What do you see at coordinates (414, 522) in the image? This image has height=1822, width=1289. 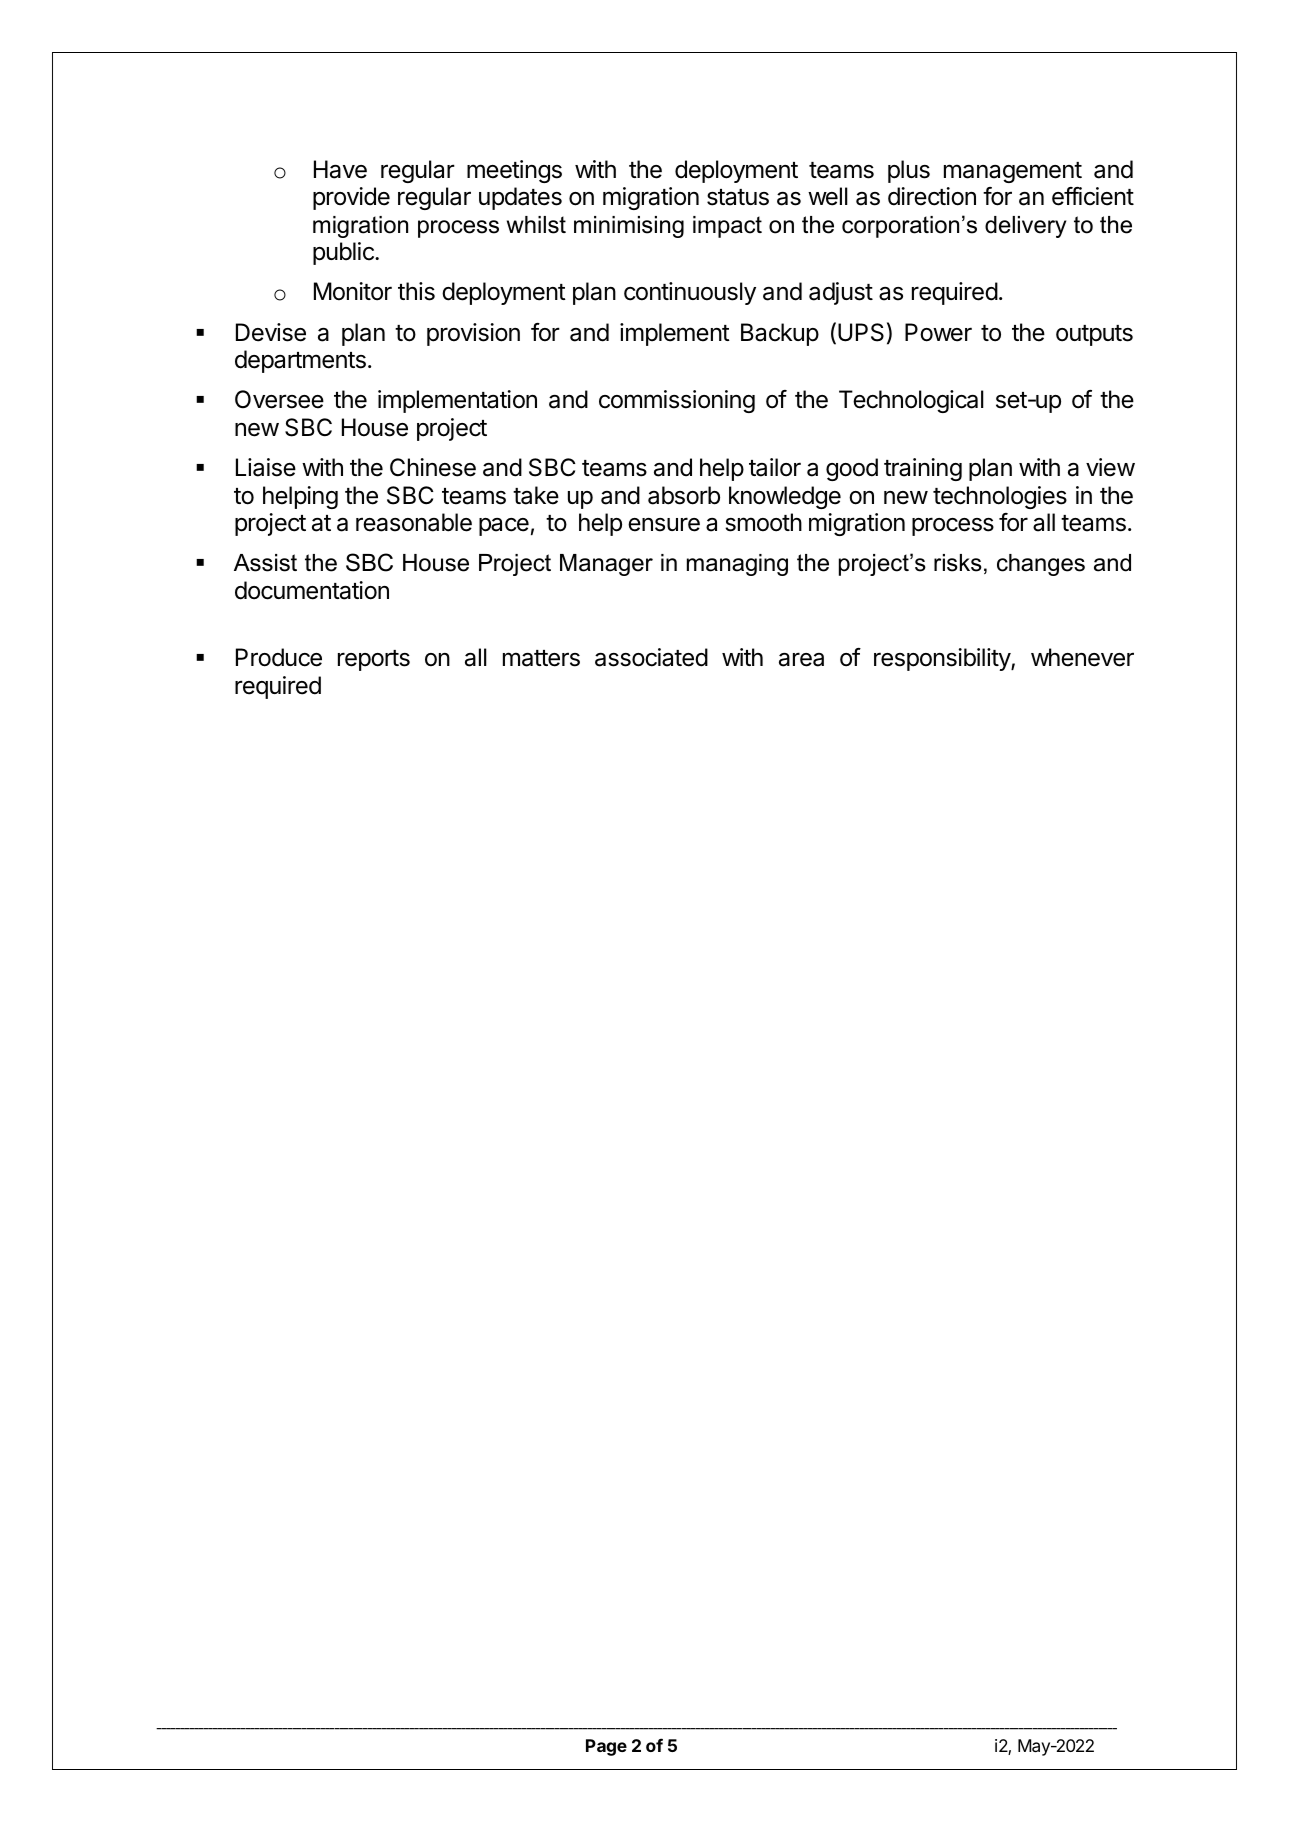 I see `reasonable` at bounding box center [414, 522].
